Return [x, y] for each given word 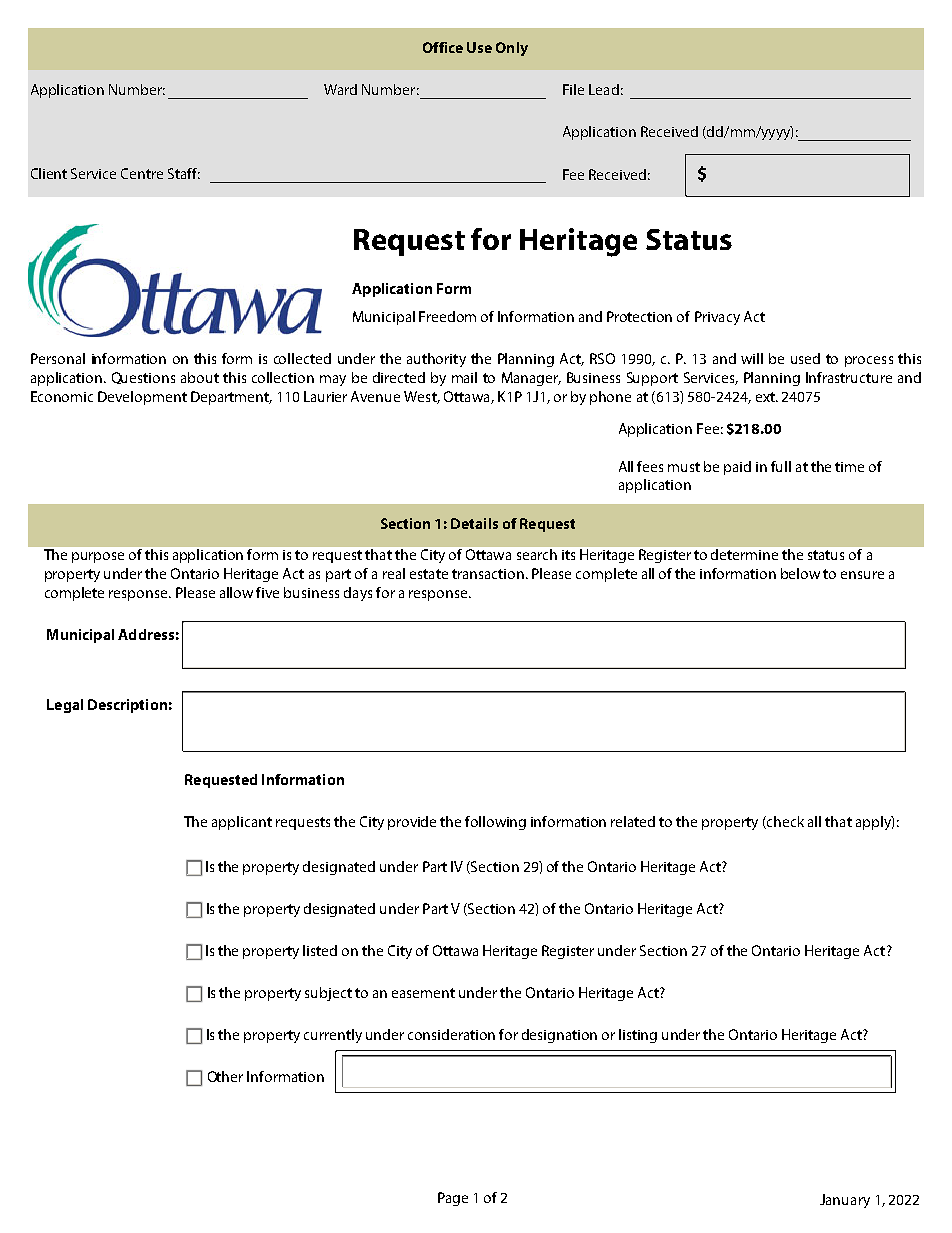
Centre [142, 173]
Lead [604, 89]
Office [443, 47]
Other [225, 1076]
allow [236, 592]
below [800, 573]
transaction [488, 574]
